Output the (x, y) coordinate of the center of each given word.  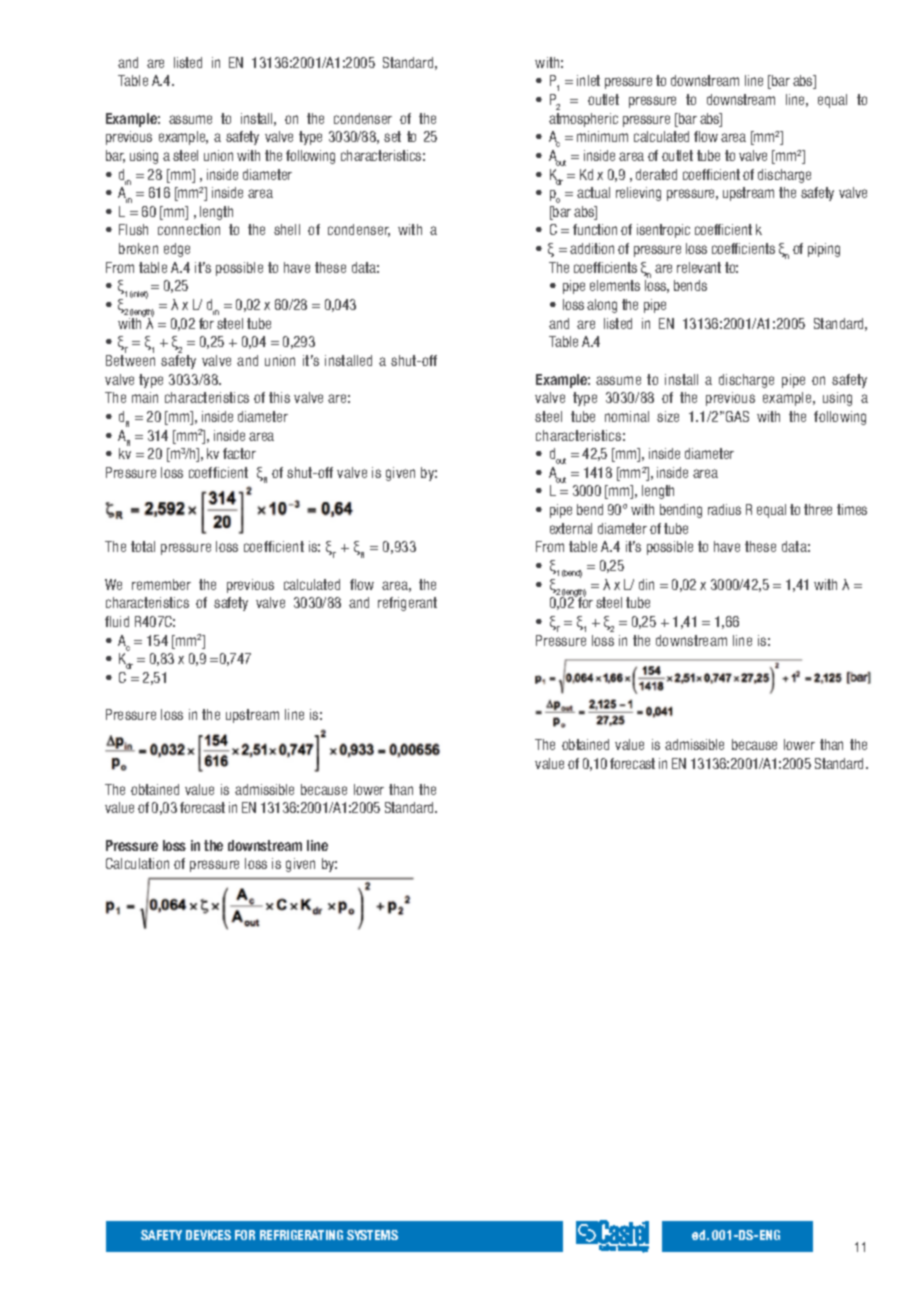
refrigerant (407, 604)
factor (239, 453)
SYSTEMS (372, 1235)
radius (724, 509)
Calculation (137, 863)
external (571, 528)
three (818, 509)
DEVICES (208, 1235)
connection (189, 229)
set (392, 136)
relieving (638, 194)
